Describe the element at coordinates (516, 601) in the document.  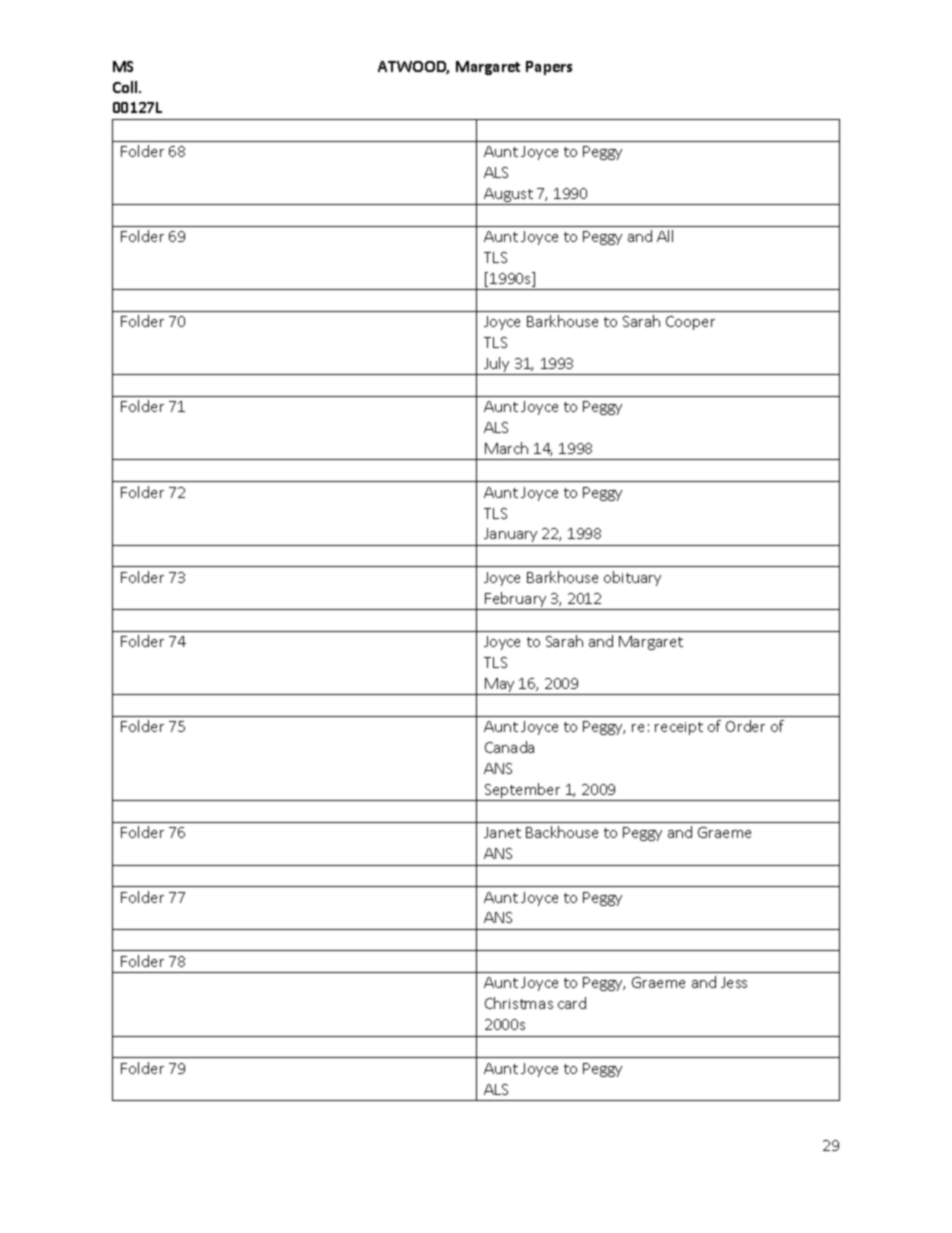
I see `February` at that location.
